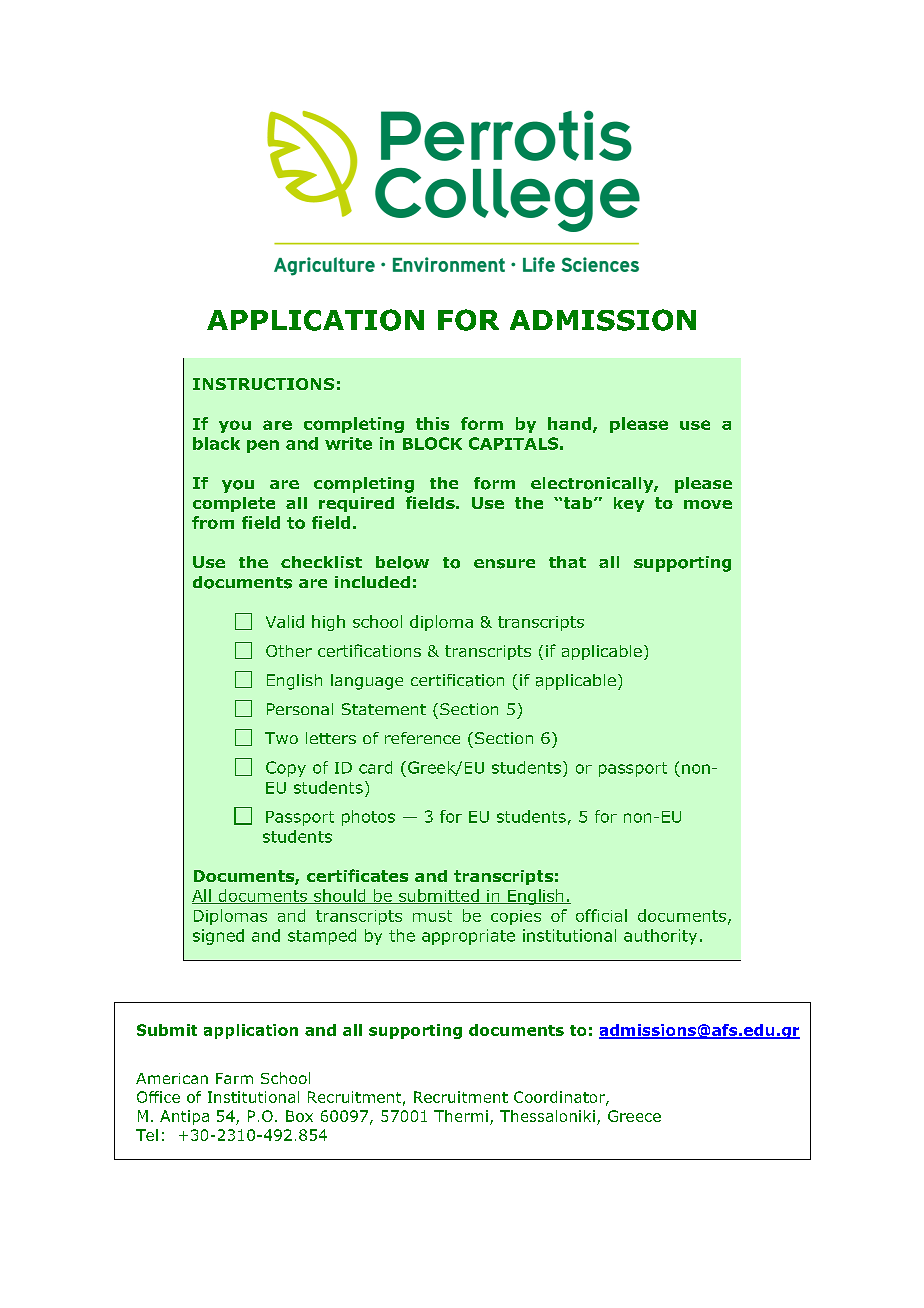 The image size is (924, 1308). I want to click on Farm, so click(234, 1078).
